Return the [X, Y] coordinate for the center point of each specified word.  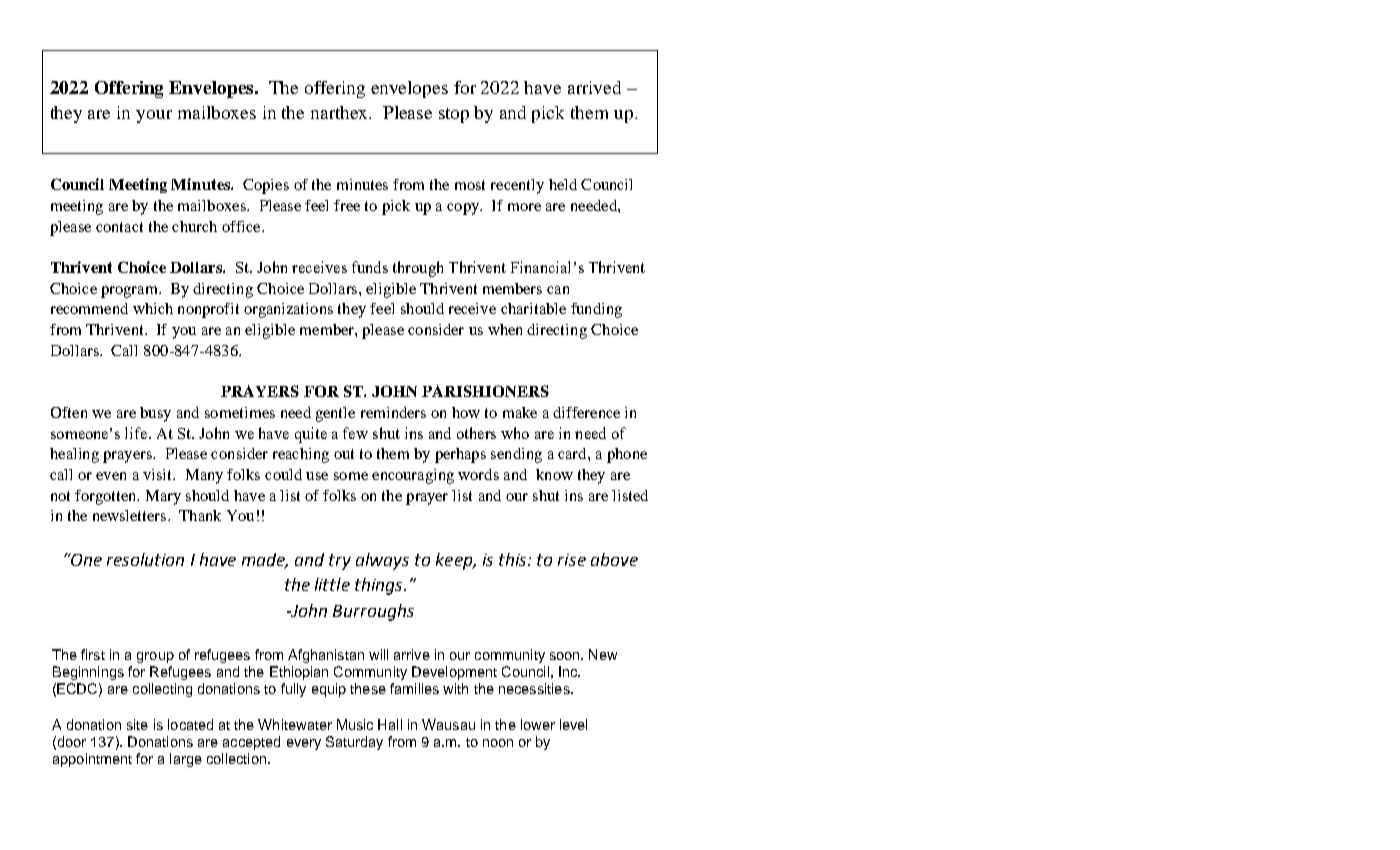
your [154, 116]
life [137, 433]
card [573, 453]
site [137, 724]
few [355, 433]
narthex [341, 112]
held [563, 184]
